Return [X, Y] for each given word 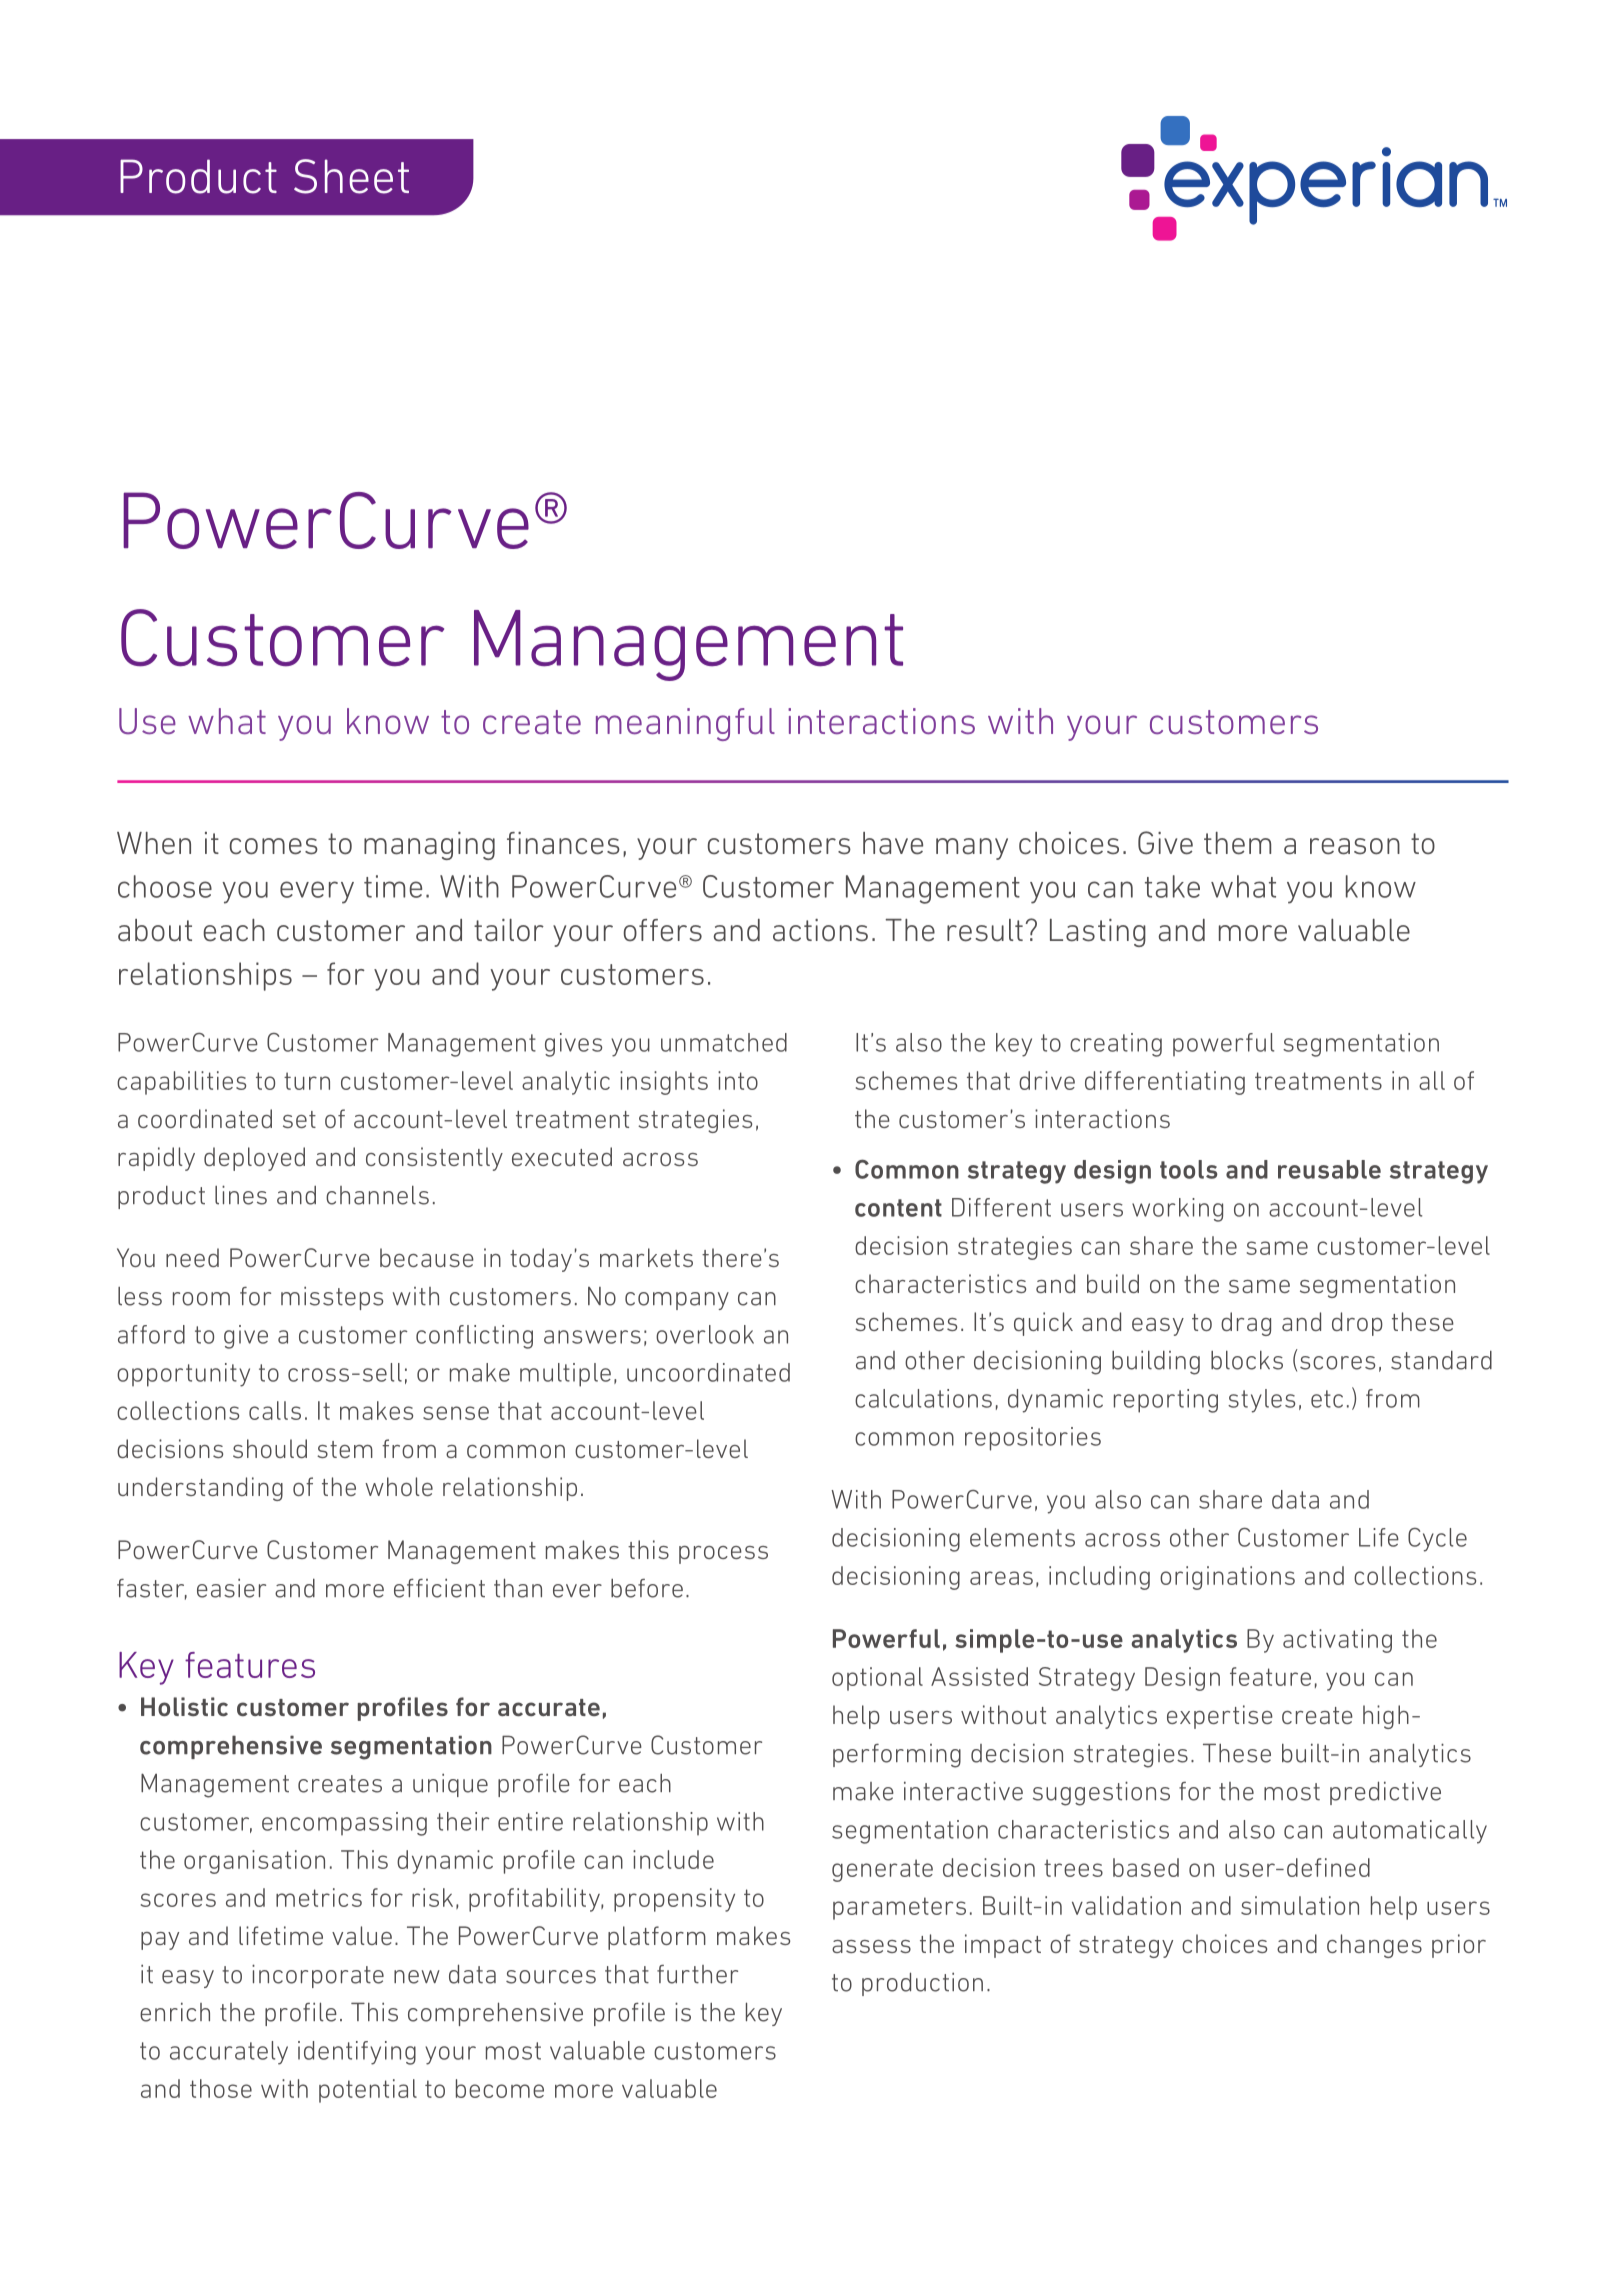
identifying [357, 2053]
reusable [1329, 1169]
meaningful [685, 724]
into [738, 1080]
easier [231, 1588]
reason [1355, 846]
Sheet [351, 176]
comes [274, 846]
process [723, 1555]
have [893, 843]
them [1237, 843]
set [299, 1119]
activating [1337, 1641]
